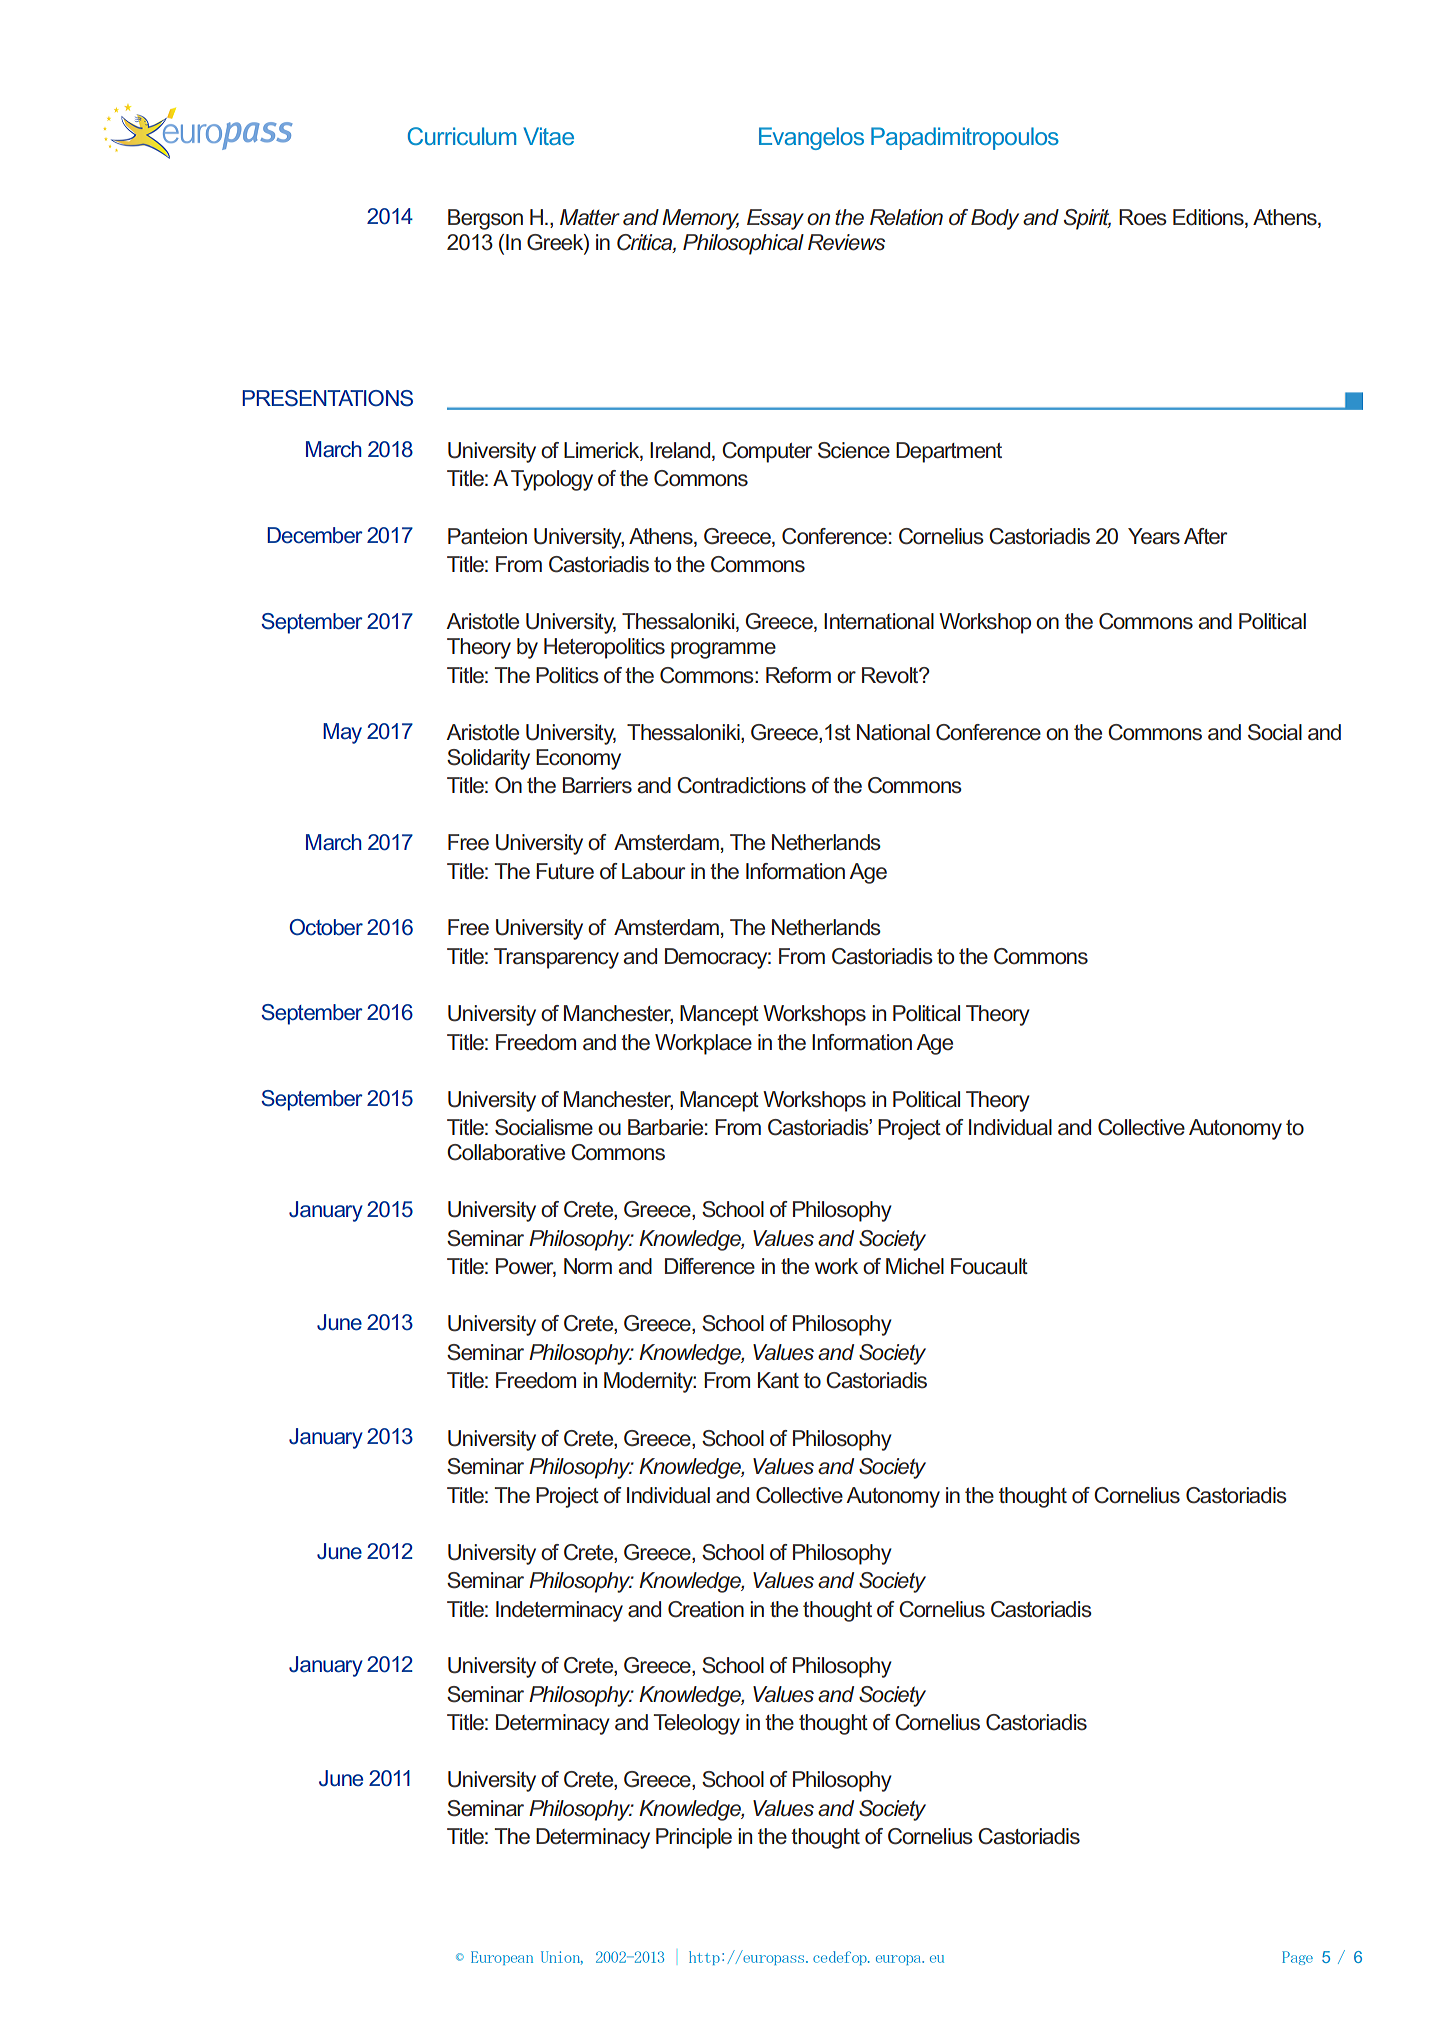 The image size is (1444, 2043). What do you see at coordinates (798, 675) in the document?
I see `Reform` at bounding box center [798, 675].
